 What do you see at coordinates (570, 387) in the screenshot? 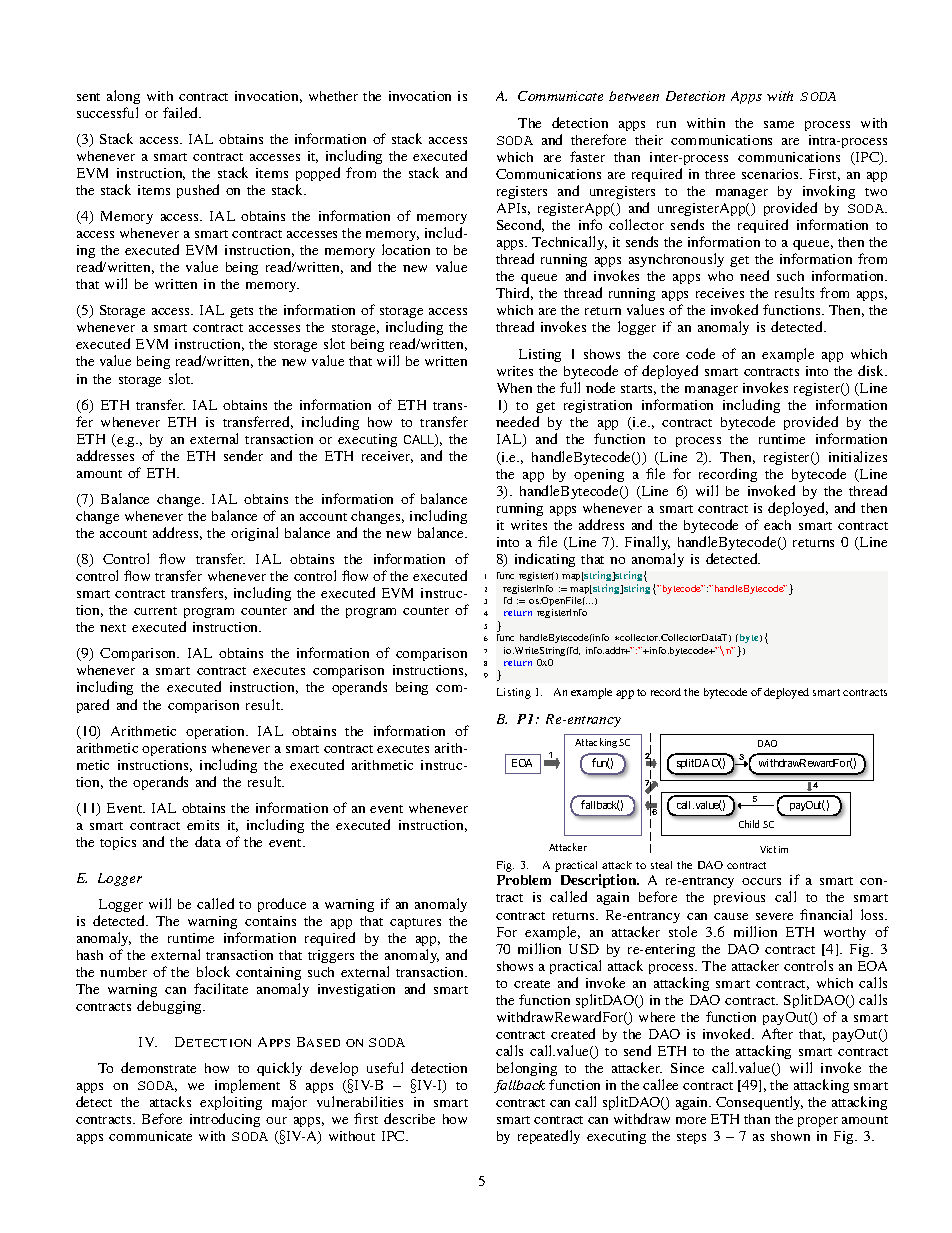
I see `full` at bounding box center [570, 387].
